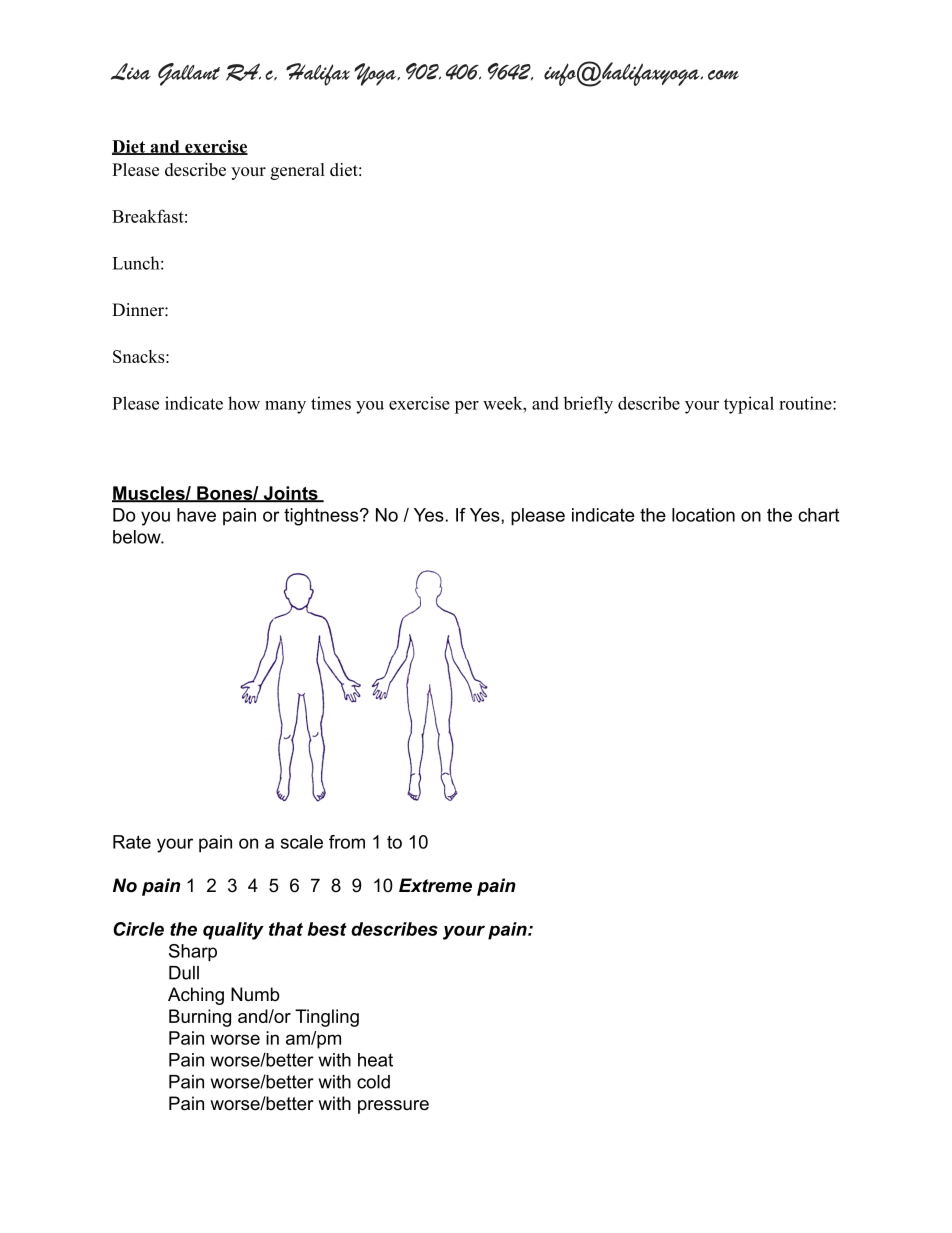  Describe the element at coordinates (189, 74) in the screenshot. I see `Gallant` at that location.
